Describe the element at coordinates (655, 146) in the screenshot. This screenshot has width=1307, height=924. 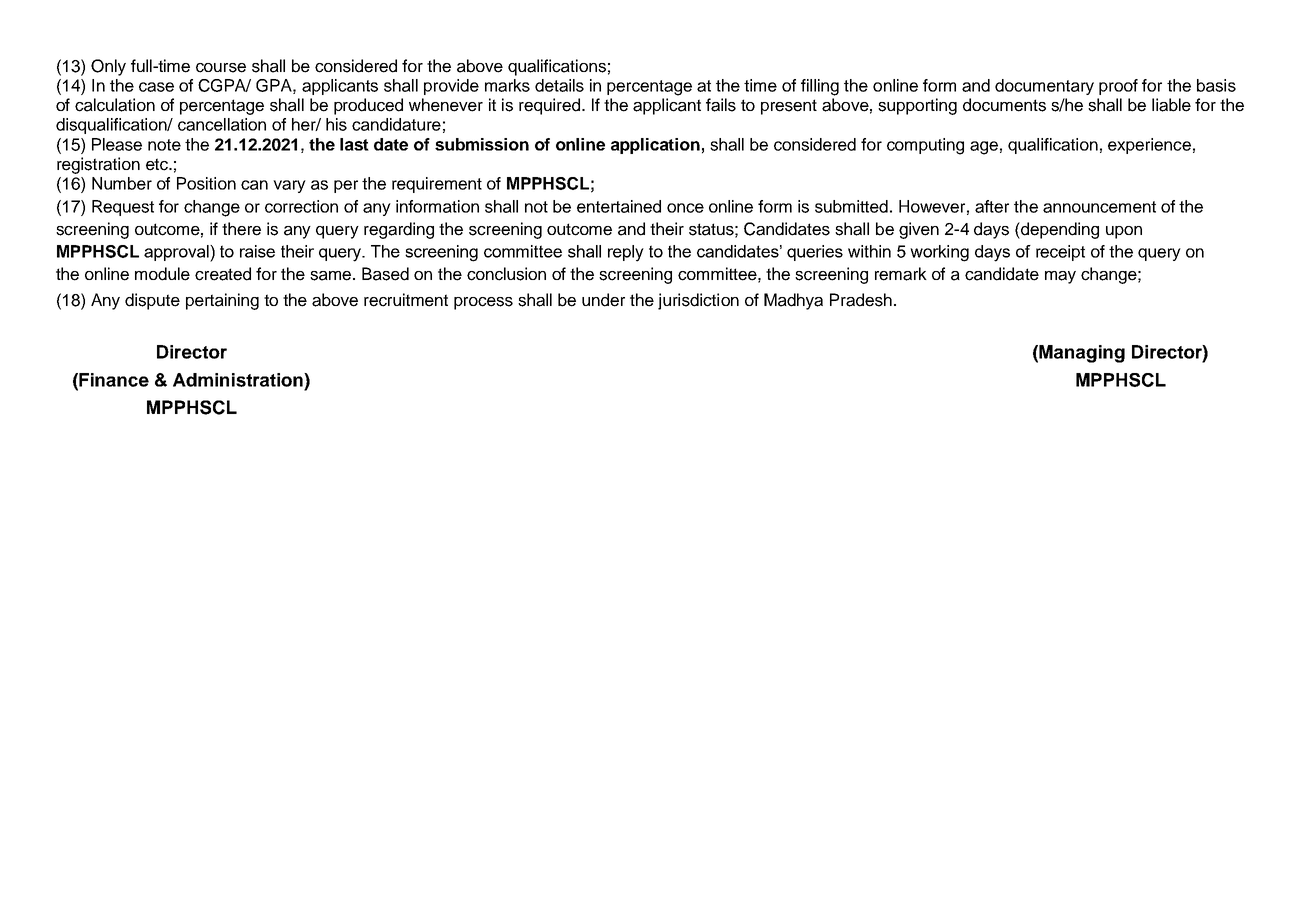
I see `application` at that location.
